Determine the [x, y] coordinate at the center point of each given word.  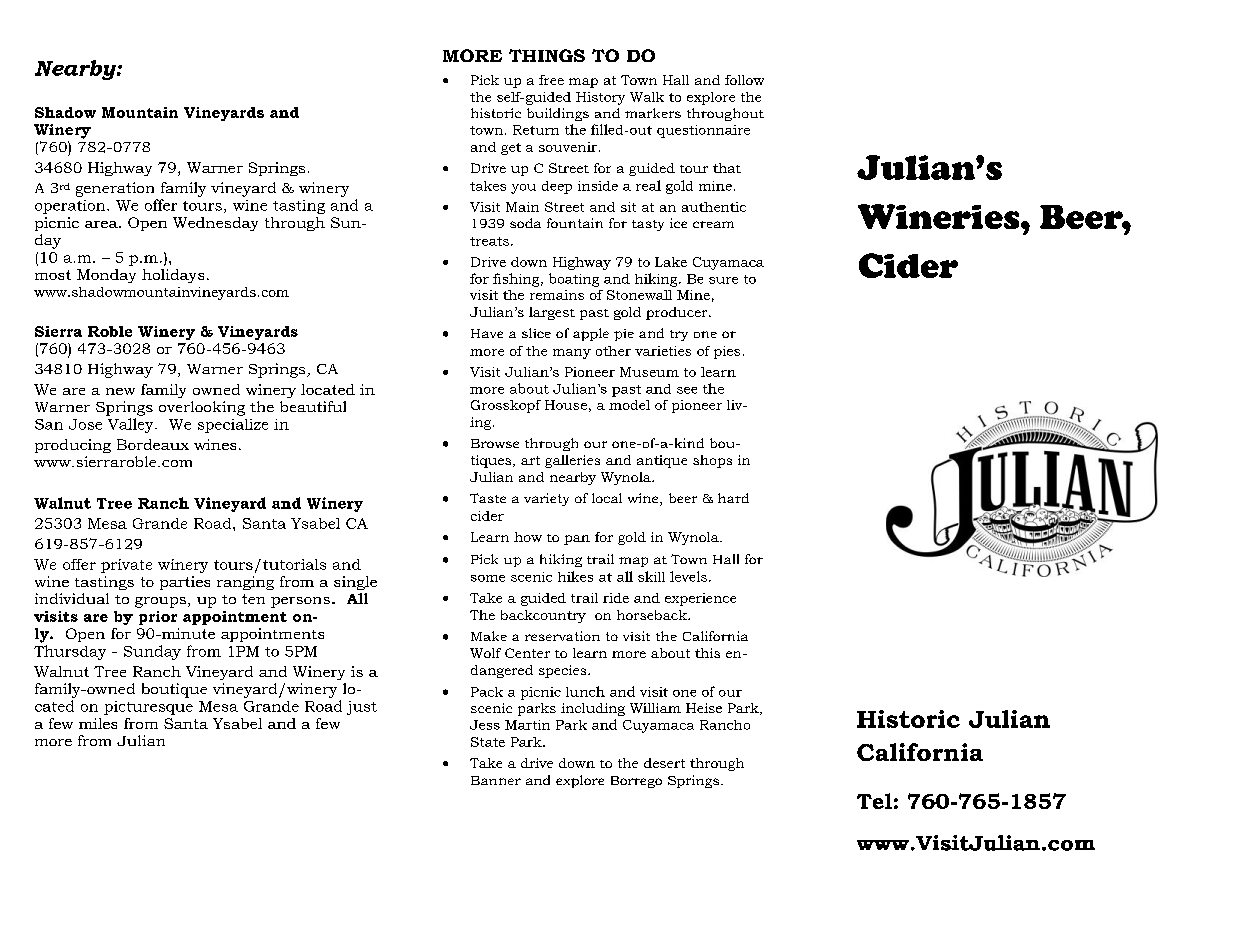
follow [744, 80]
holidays [173, 276]
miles [98, 723]
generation [115, 189]
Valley [132, 425]
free [551, 80]
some [488, 578]
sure [723, 280]
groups [160, 602]
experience [700, 599]
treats [489, 241]
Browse [495, 443]
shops [712, 461]
